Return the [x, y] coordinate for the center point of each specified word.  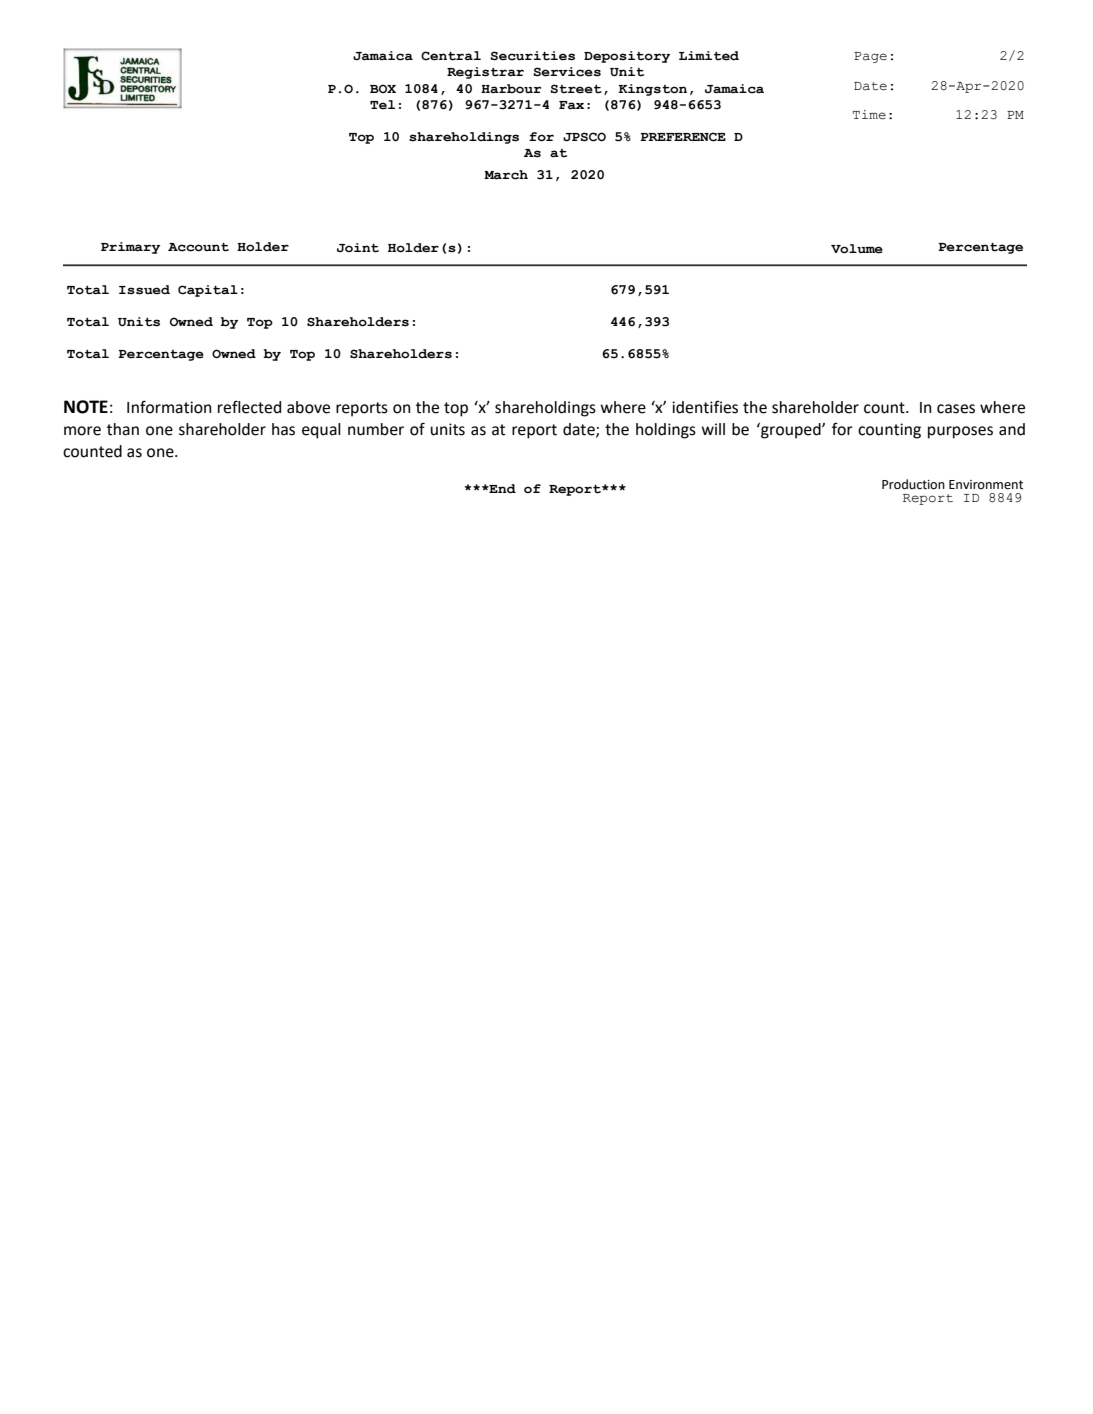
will [713, 429]
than [123, 429]
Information [169, 407]
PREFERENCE [683, 137]
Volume [857, 249]
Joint [358, 248]
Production [913, 484]
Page [870, 57]
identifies [705, 407]
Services [567, 72]
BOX [383, 88]
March [506, 175]
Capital [208, 291]
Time [869, 115]
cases [956, 409]
